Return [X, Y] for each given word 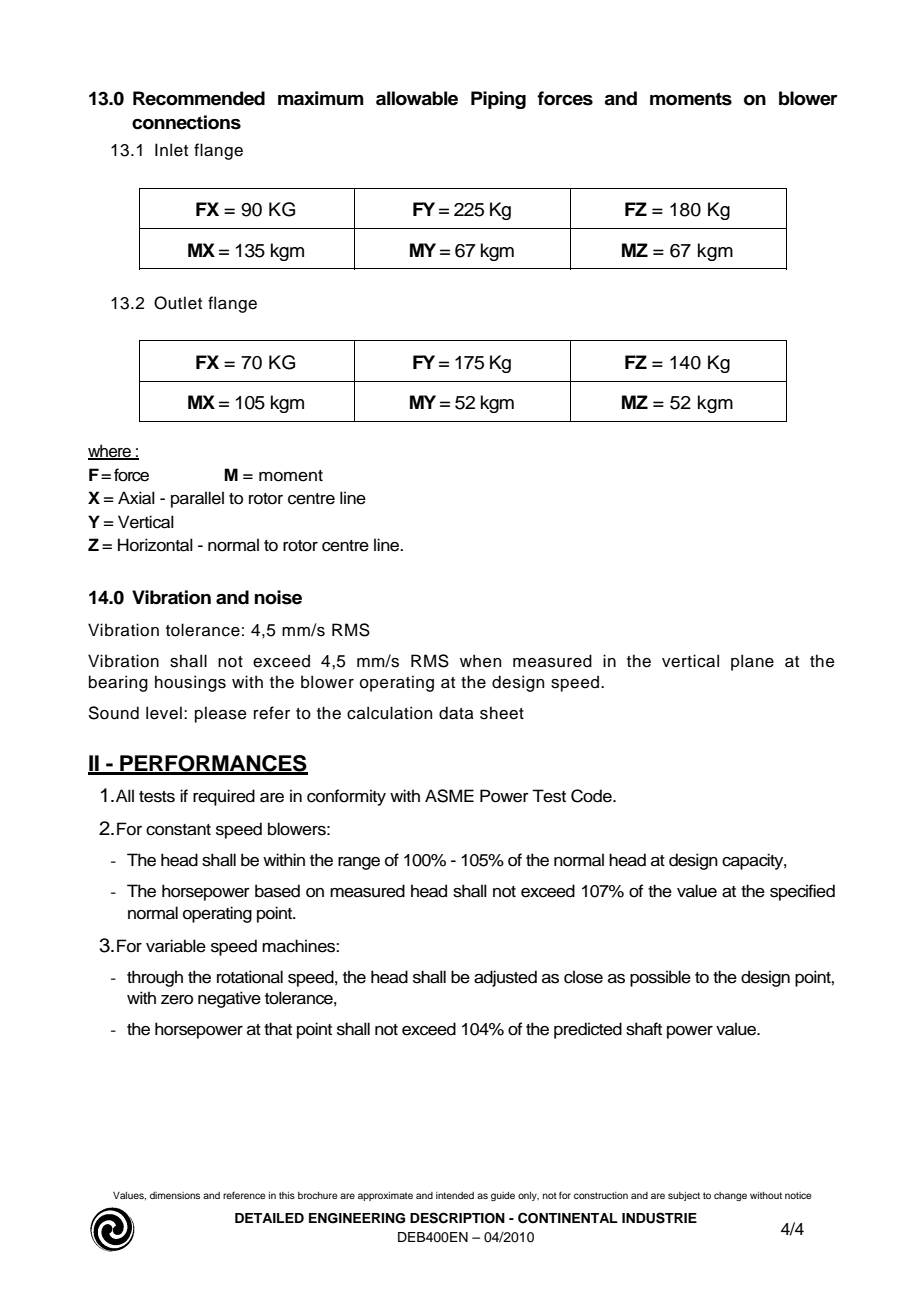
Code [592, 796]
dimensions [175, 1195]
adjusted [505, 978]
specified [802, 892]
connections [186, 122]
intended [455, 1195]
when [480, 661]
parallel [197, 499]
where [110, 452]
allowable [417, 98]
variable [176, 946]
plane [752, 662]
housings [190, 683]
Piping [498, 100]
